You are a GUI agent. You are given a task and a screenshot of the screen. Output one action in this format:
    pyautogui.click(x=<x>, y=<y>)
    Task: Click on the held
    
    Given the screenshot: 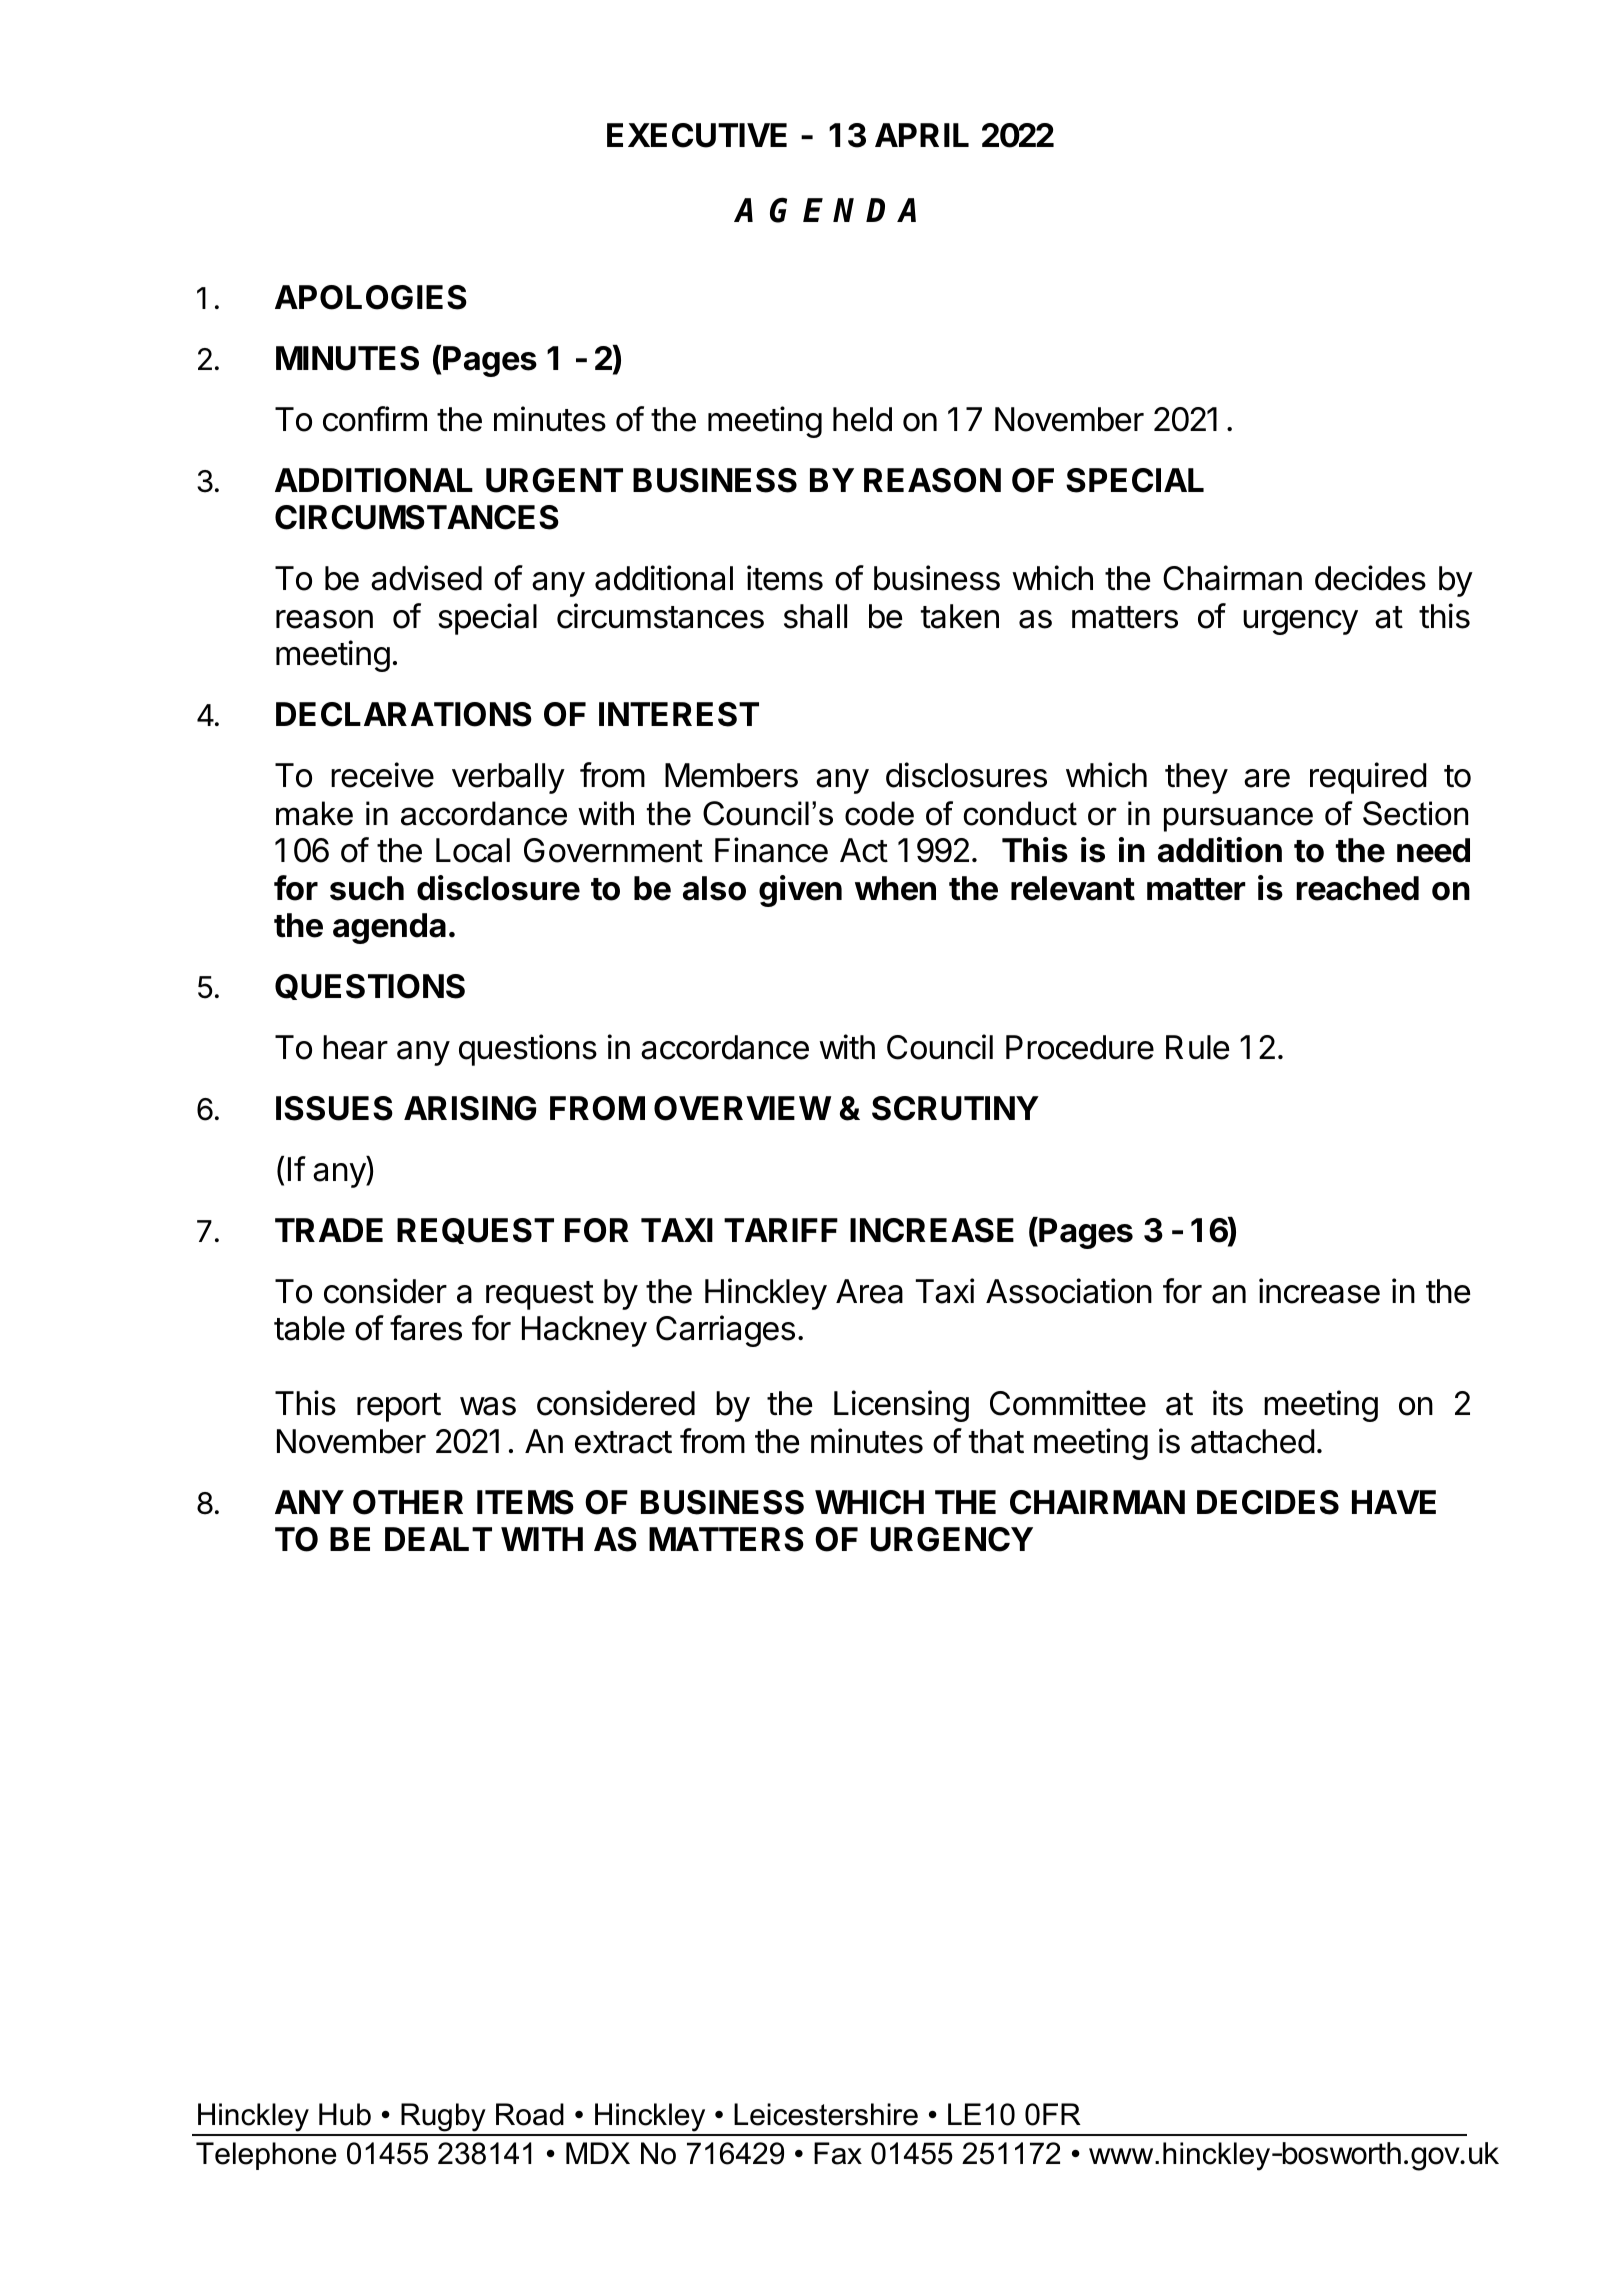 What is the action you would take?
    pyautogui.click(x=862, y=419)
